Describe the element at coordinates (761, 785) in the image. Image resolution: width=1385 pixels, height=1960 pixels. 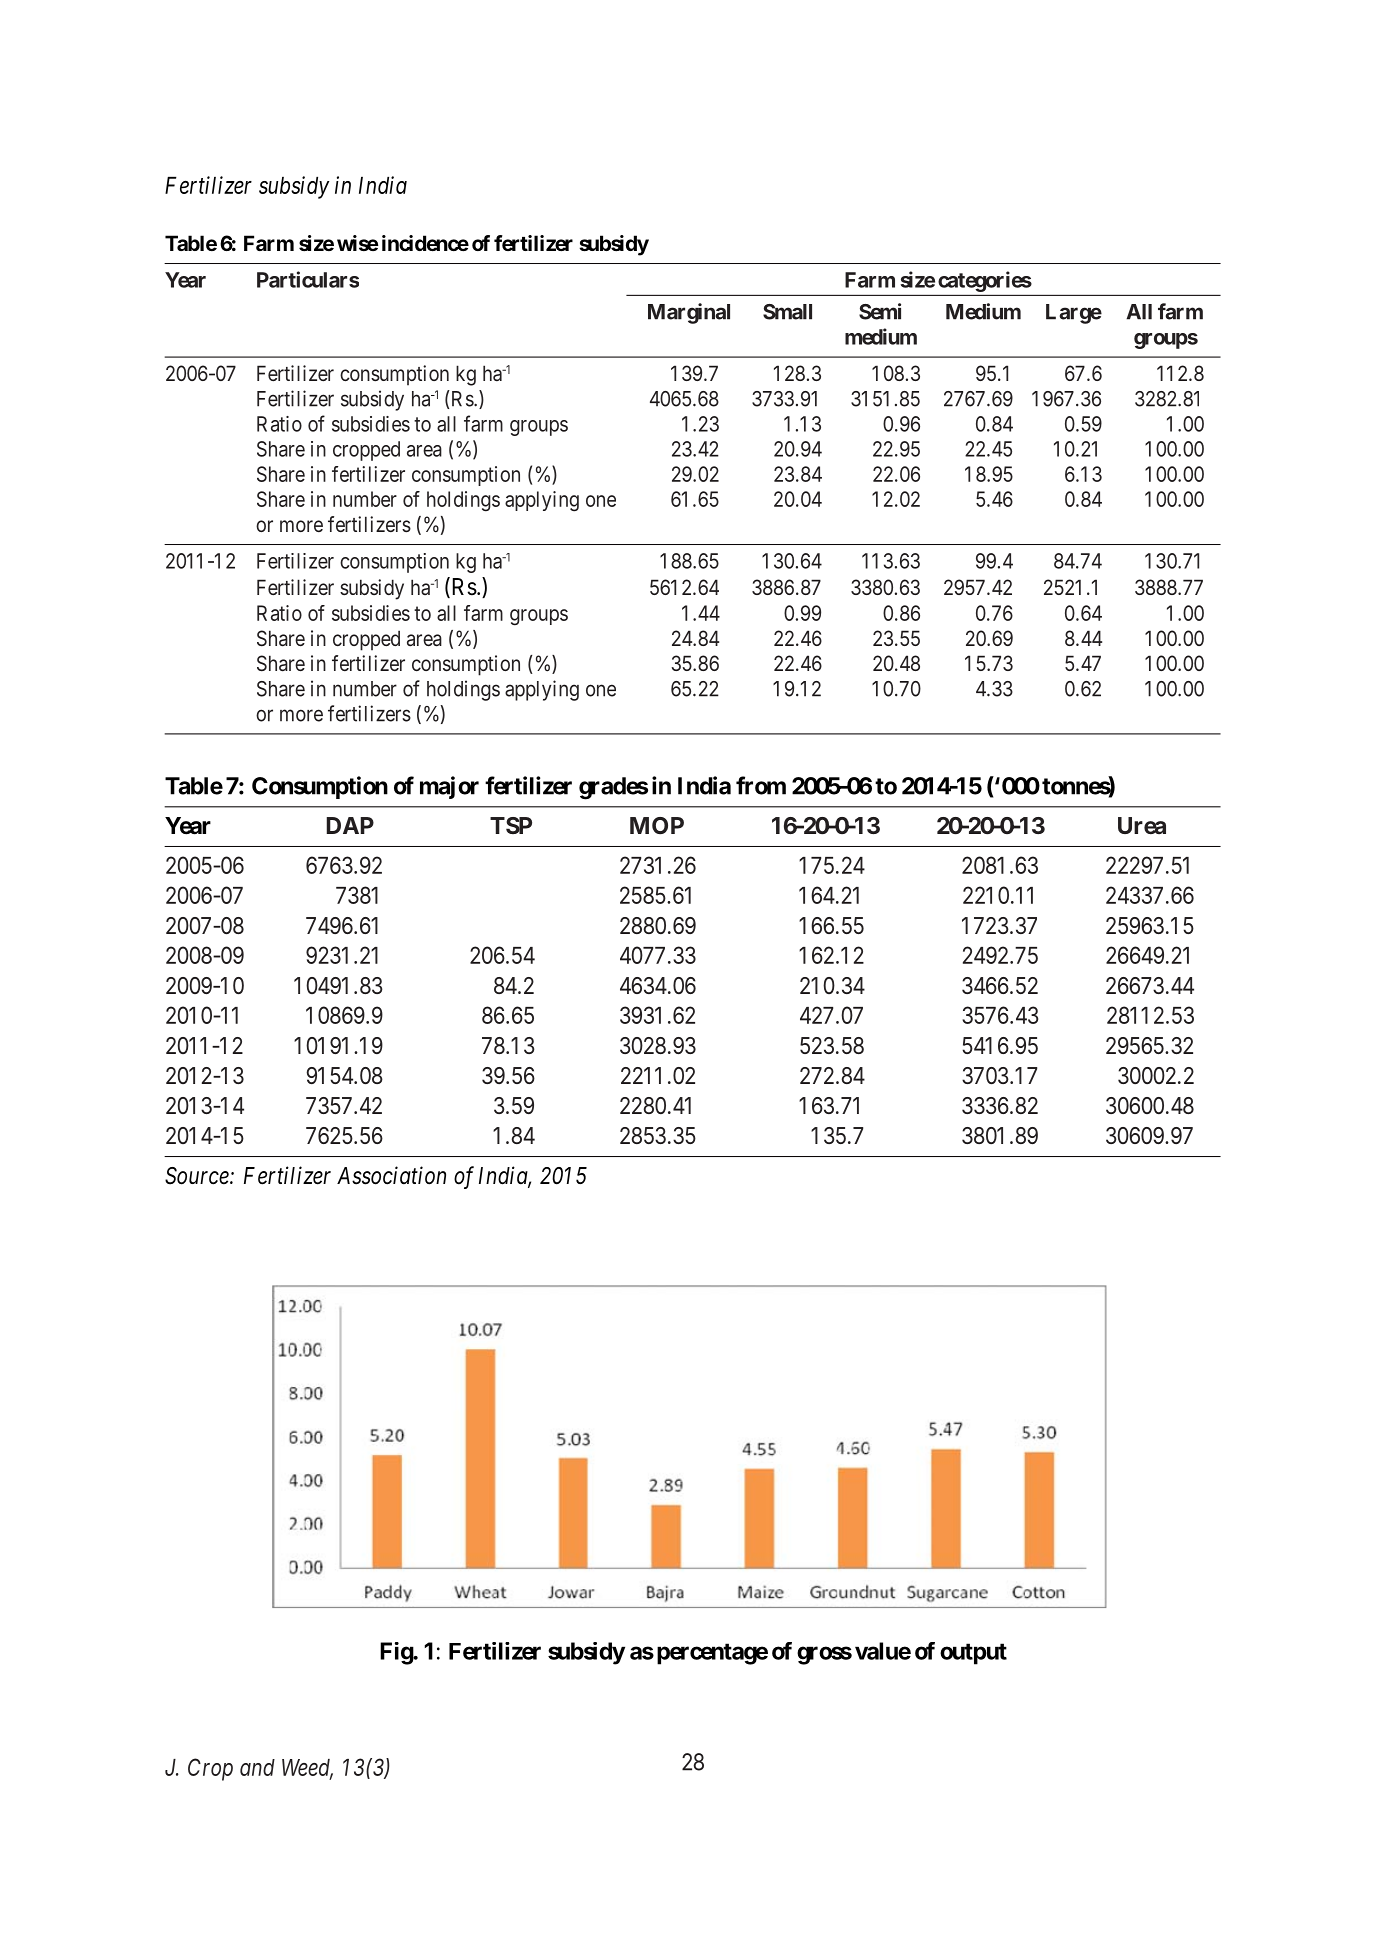
I see `from` at that location.
